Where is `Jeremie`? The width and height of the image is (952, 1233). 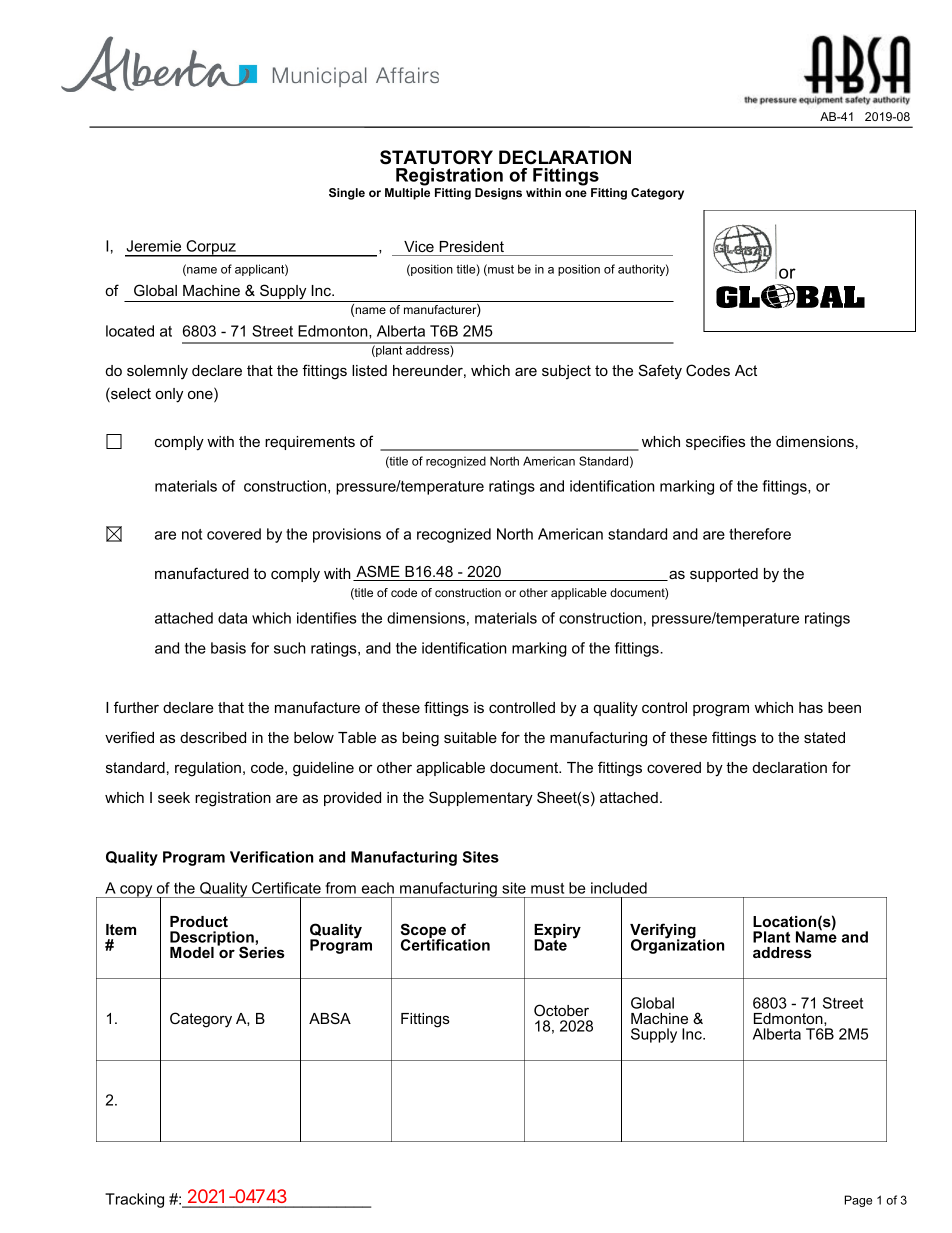 Jeremie is located at coordinates (153, 246).
